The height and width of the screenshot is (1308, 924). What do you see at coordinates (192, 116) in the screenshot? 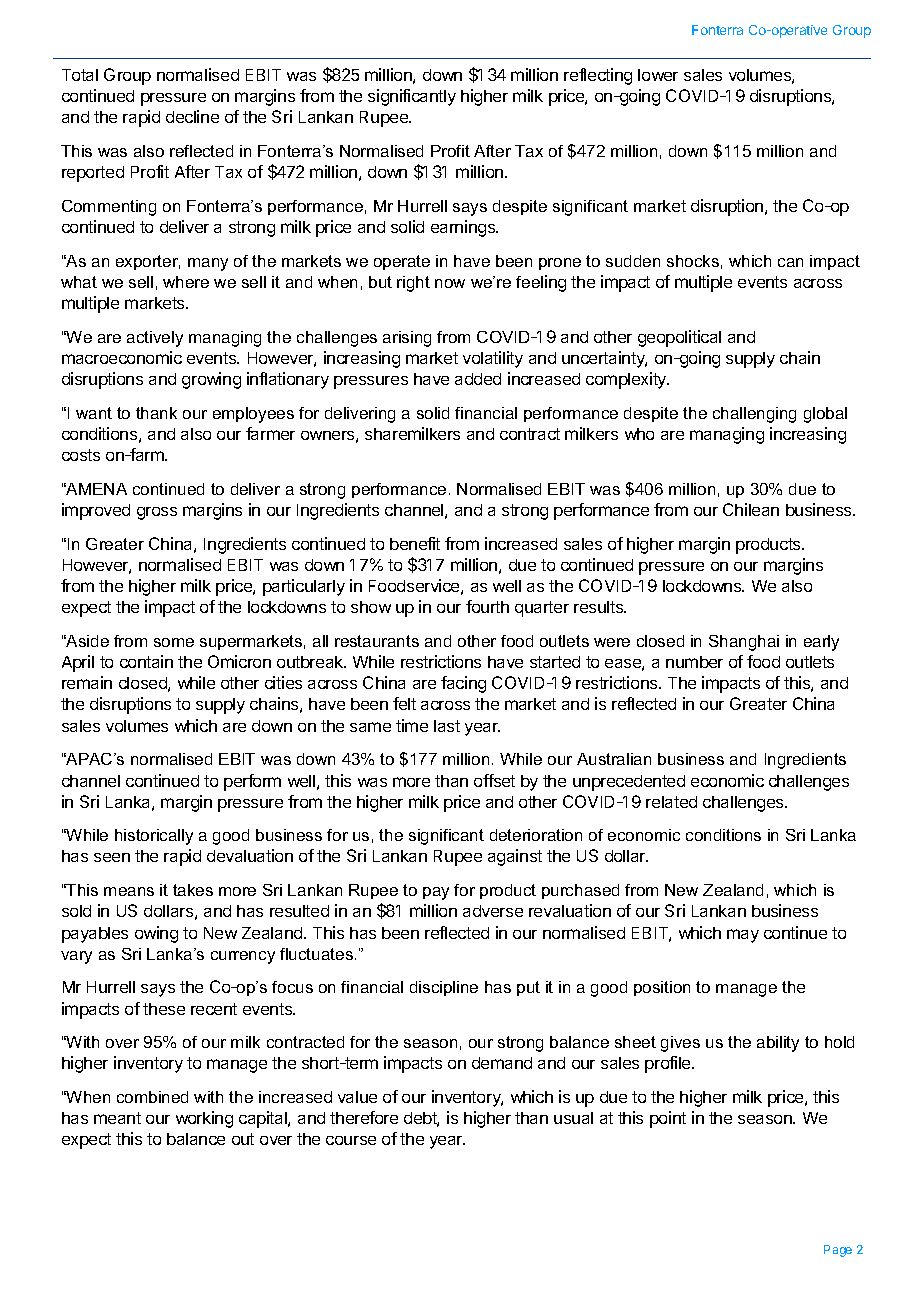
I see `decline` at bounding box center [192, 116].
